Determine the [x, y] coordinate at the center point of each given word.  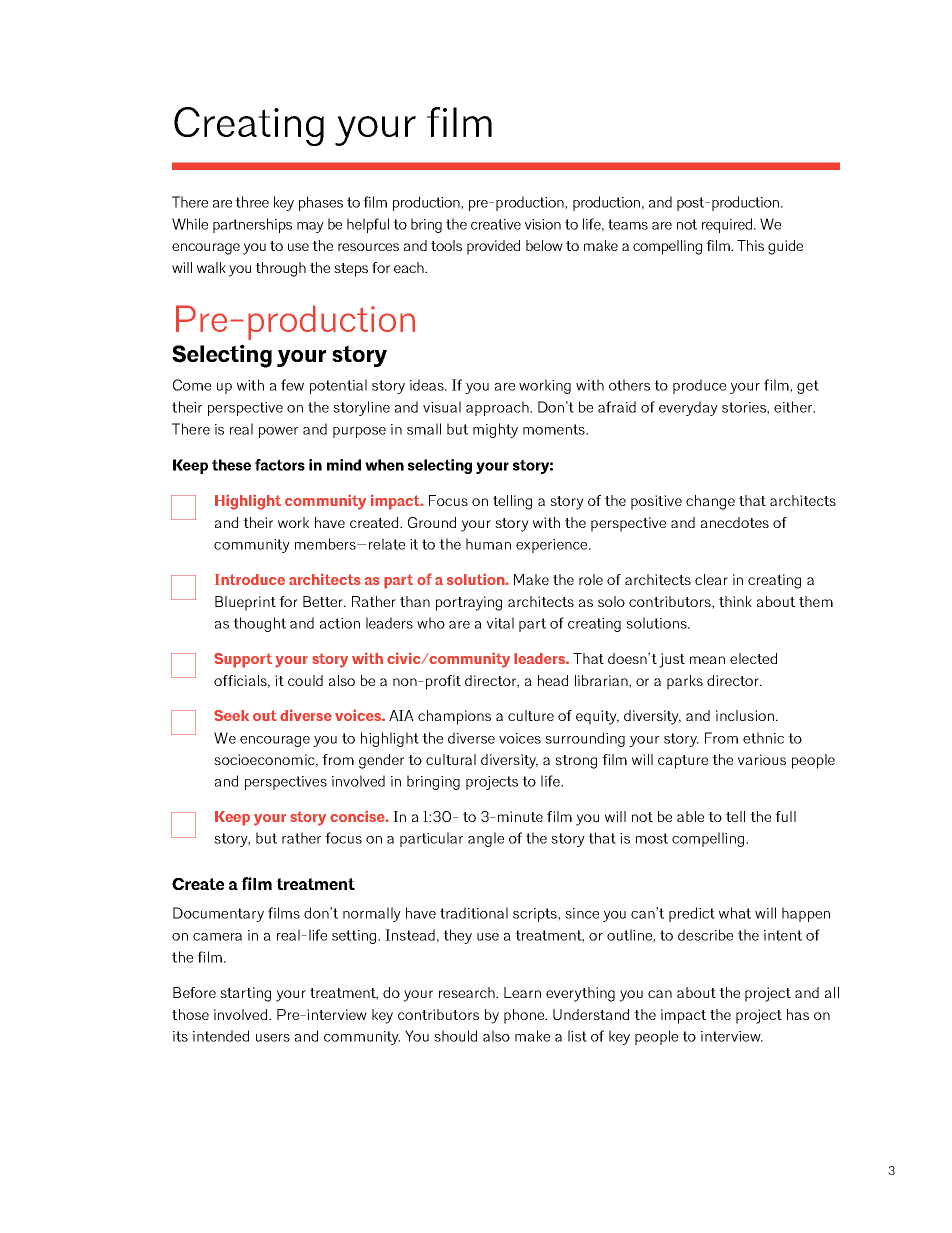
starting [245, 994]
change [710, 502]
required [728, 225]
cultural [451, 759]
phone [525, 1016]
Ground [432, 522]
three [252, 202]
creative [496, 224]
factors [280, 465]
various [762, 759]
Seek [231, 715]
